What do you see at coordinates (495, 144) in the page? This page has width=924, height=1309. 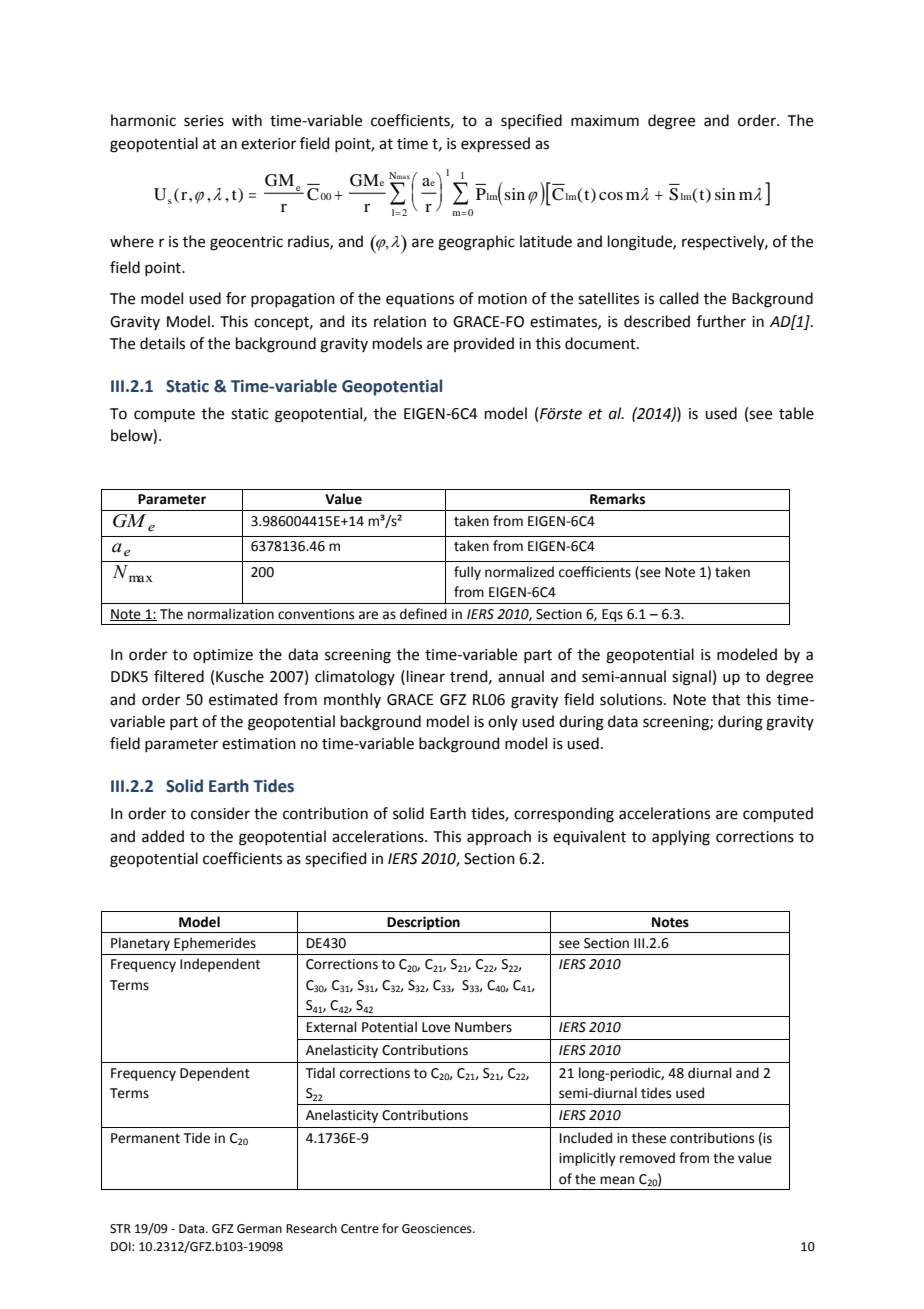 I see `expressed` at bounding box center [495, 144].
